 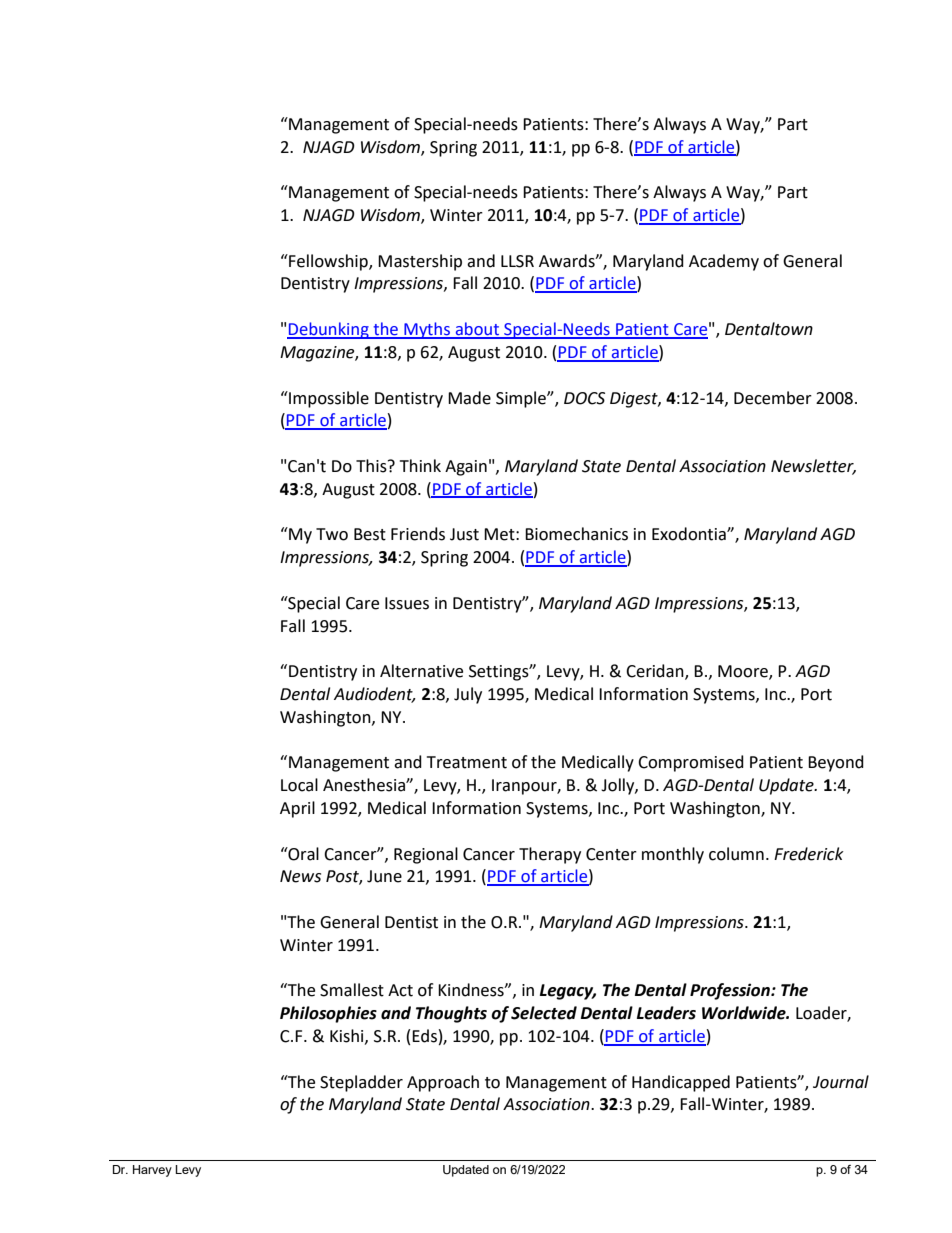 I want to click on column, so click(x=736, y=854).
